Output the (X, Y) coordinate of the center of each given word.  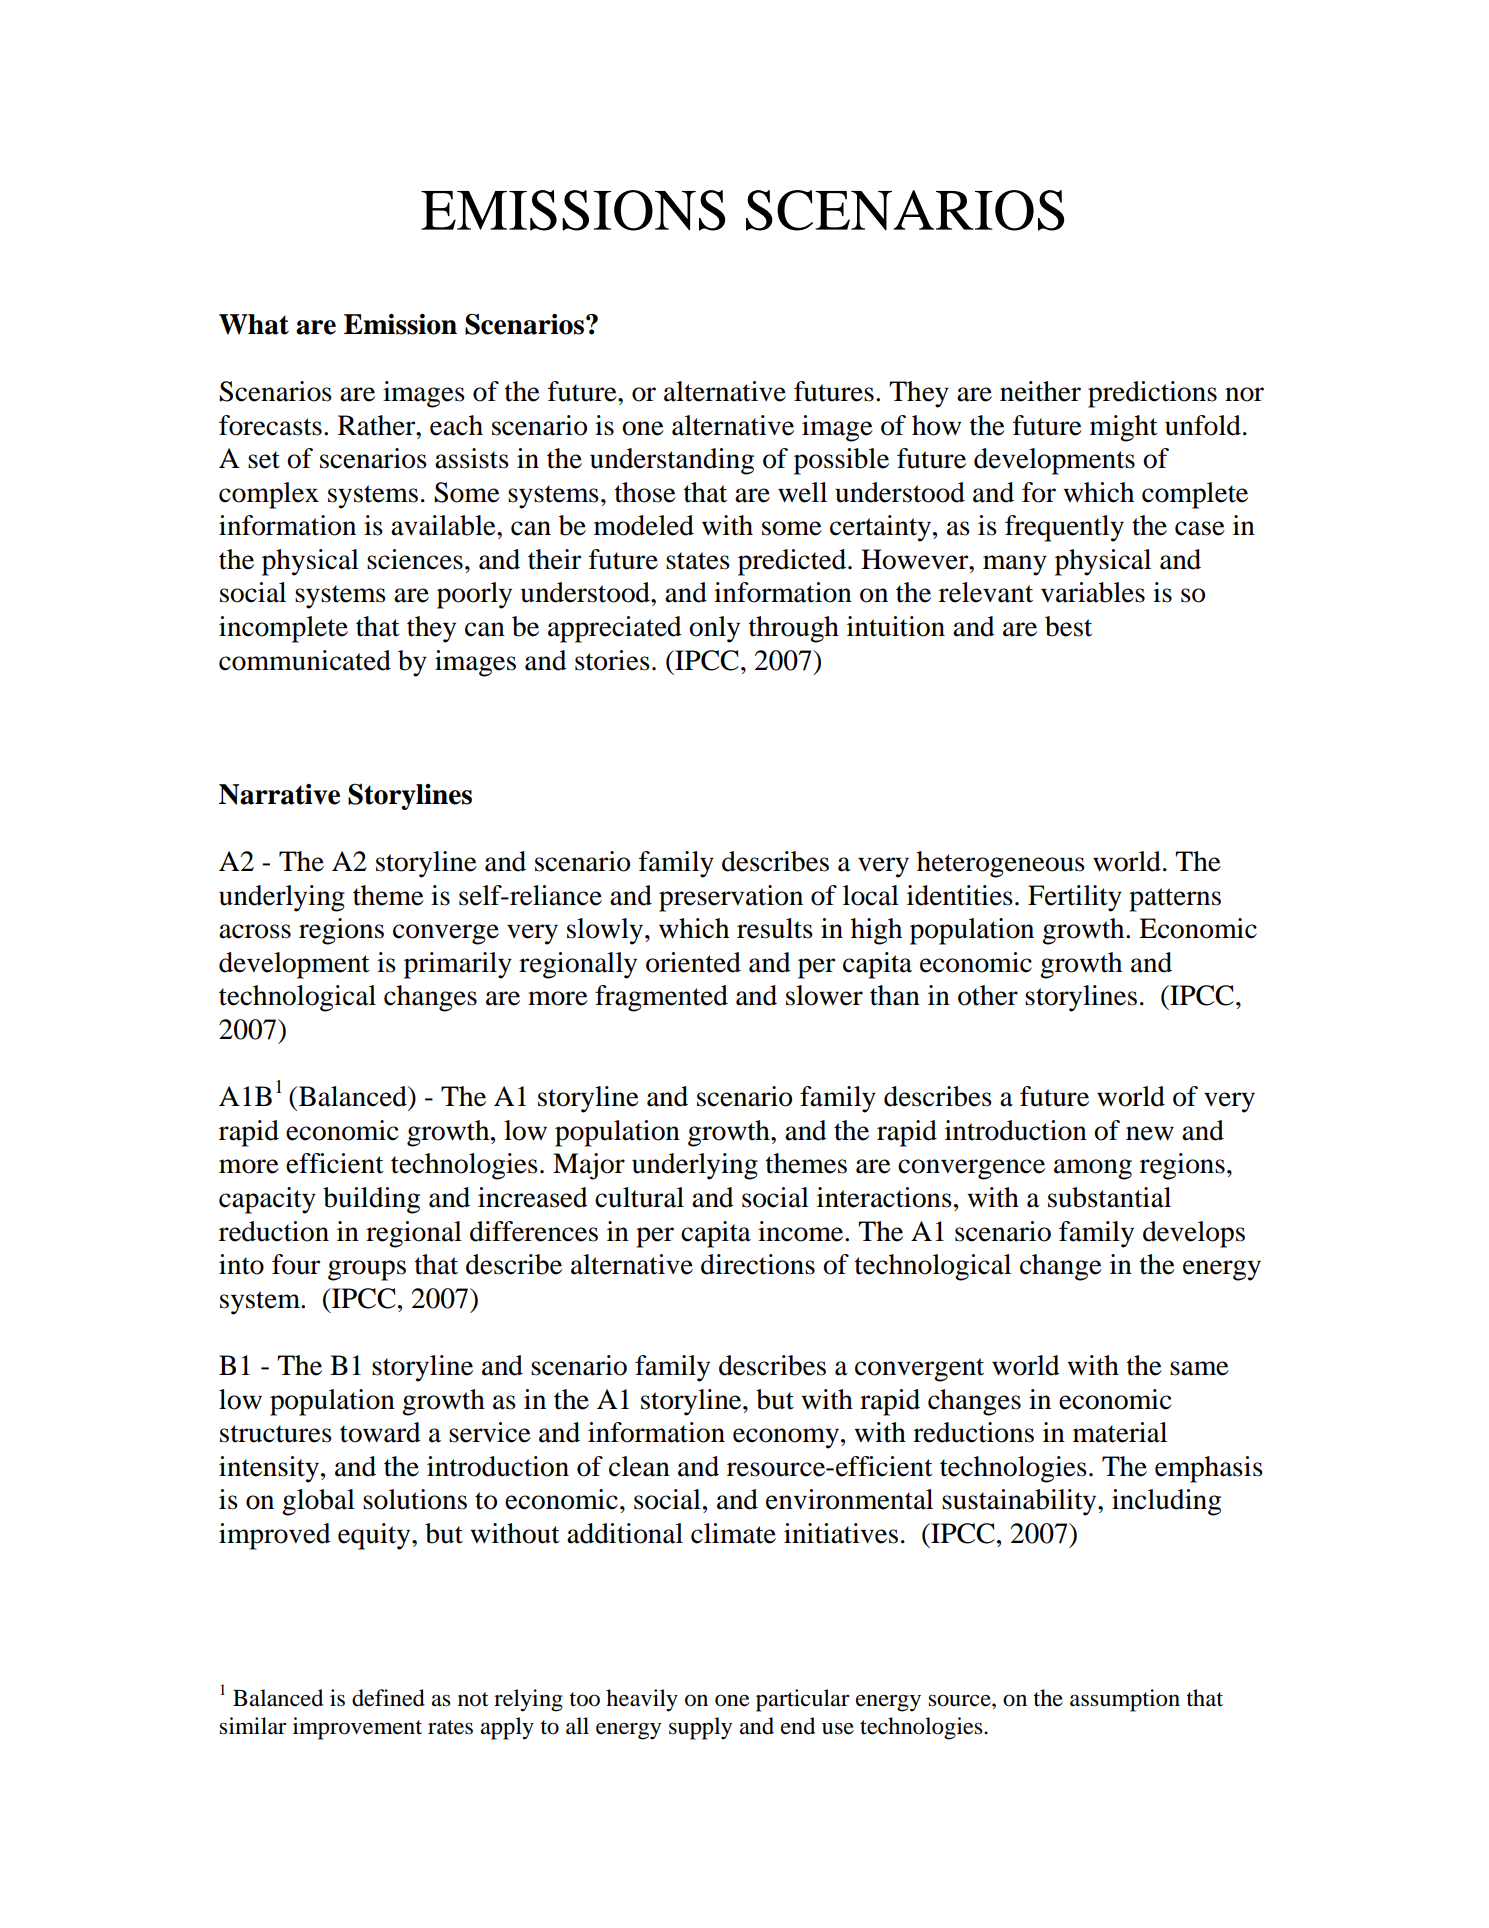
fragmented (661, 998)
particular (803, 1700)
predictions (1152, 394)
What (254, 324)
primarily (458, 965)
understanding (672, 461)
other (988, 995)
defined (388, 1698)
